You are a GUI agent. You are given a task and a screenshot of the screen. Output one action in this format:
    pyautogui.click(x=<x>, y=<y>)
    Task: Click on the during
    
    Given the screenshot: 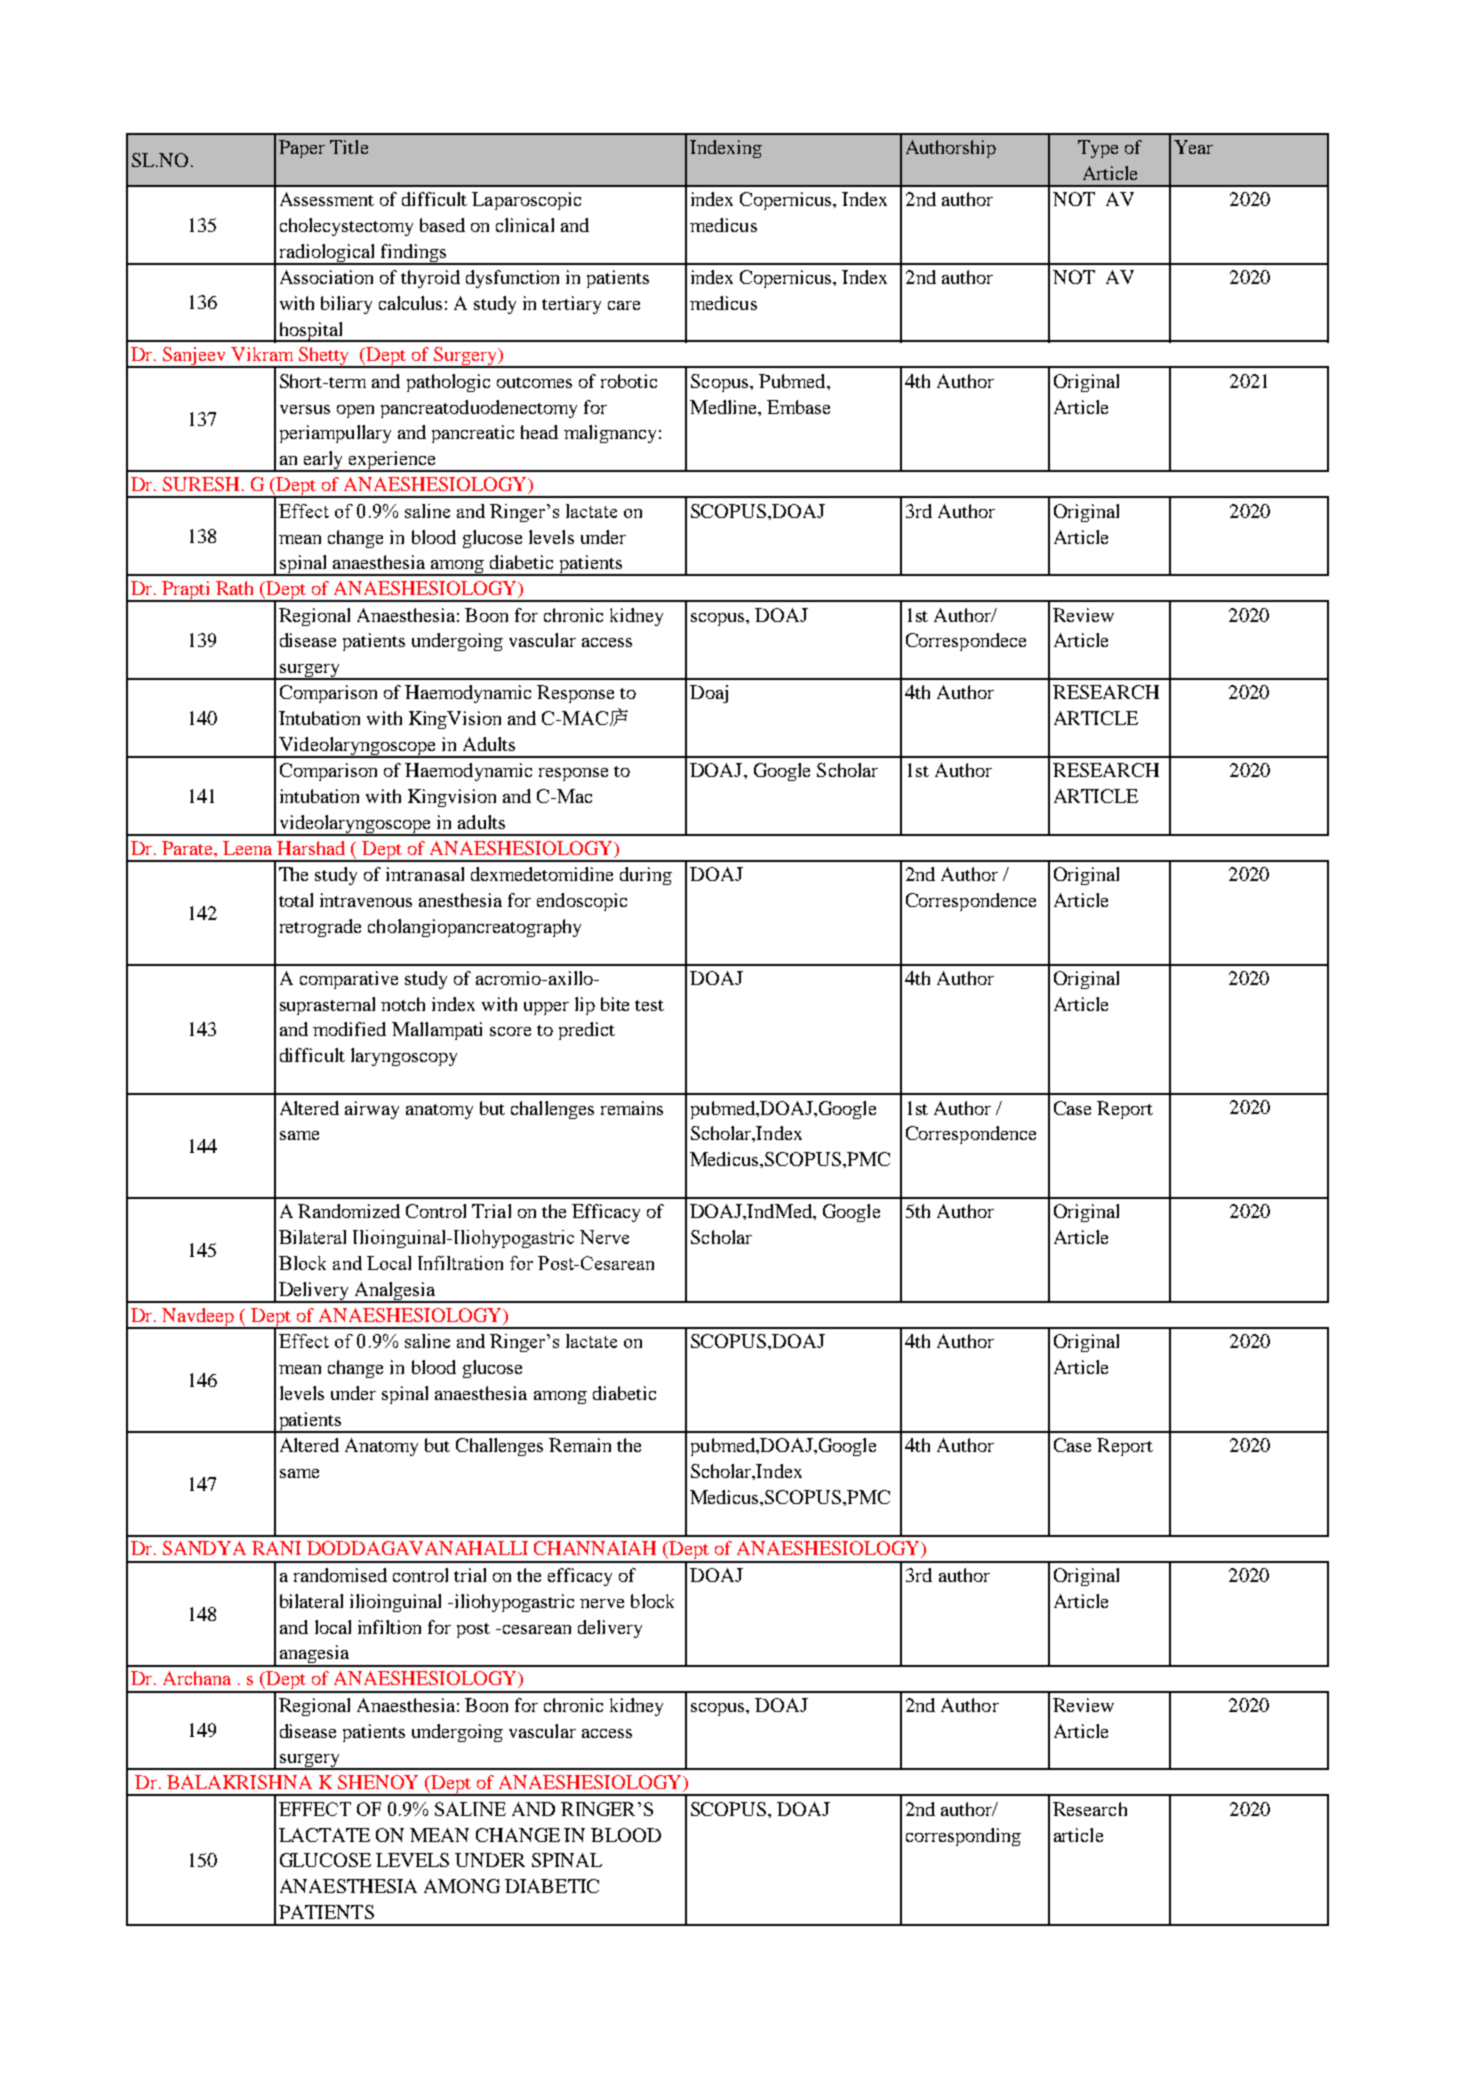 What is the action you would take?
    pyautogui.click(x=646, y=876)
